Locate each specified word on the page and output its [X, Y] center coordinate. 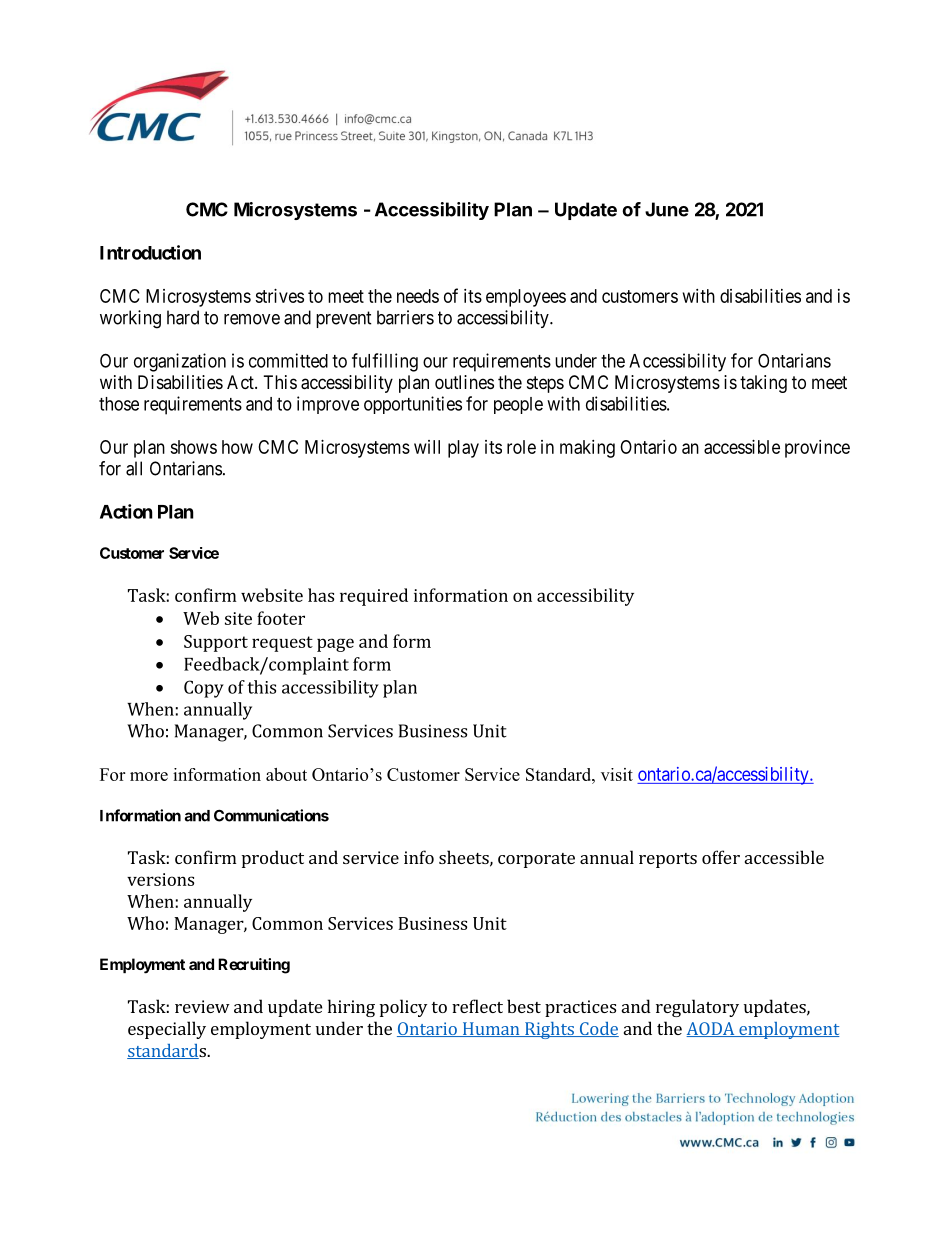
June [667, 209]
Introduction [150, 252]
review [202, 1006]
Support [216, 643]
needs [418, 296]
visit [617, 774]
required [374, 597]
